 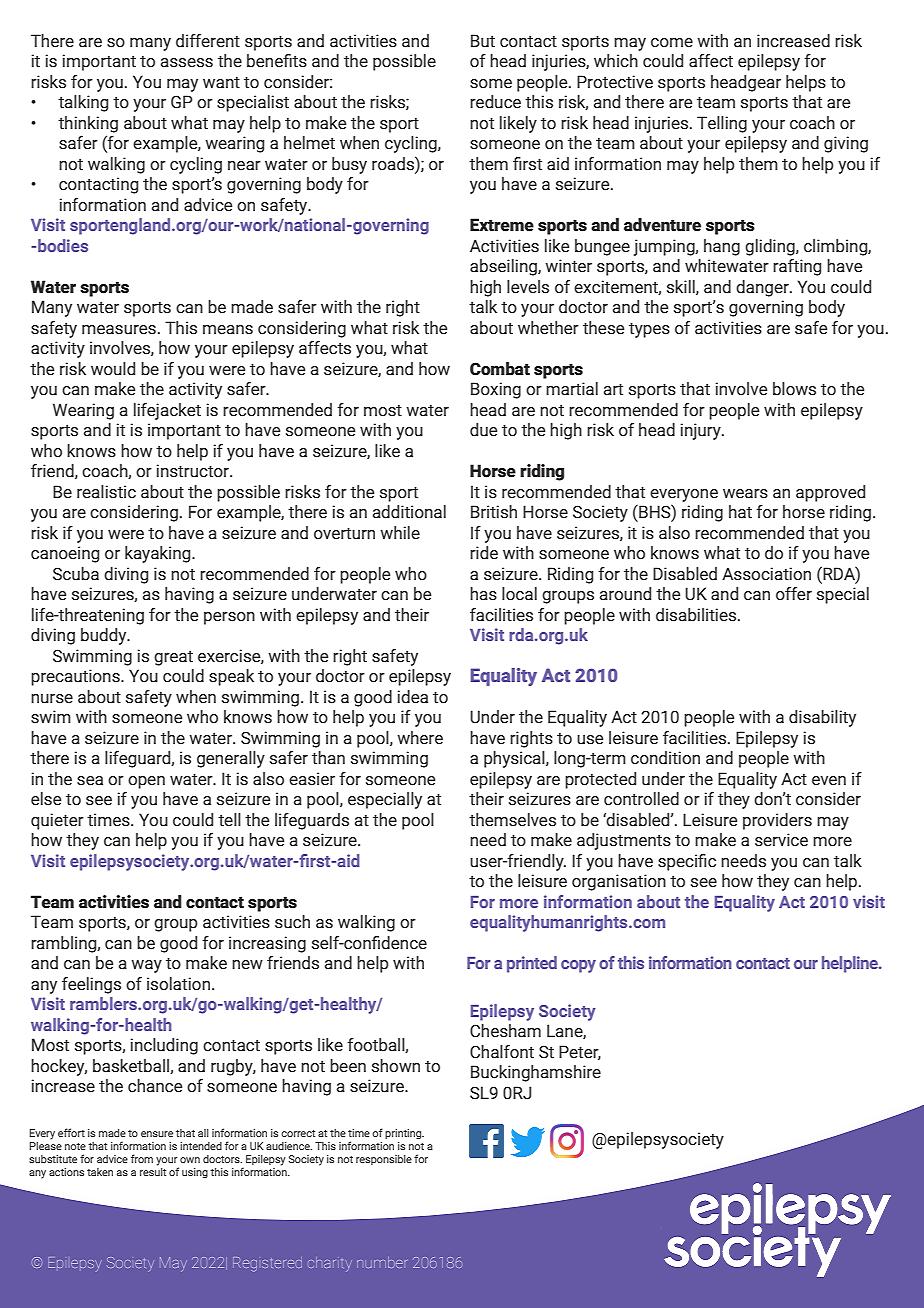 I want to click on would, so click(x=113, y=369).
